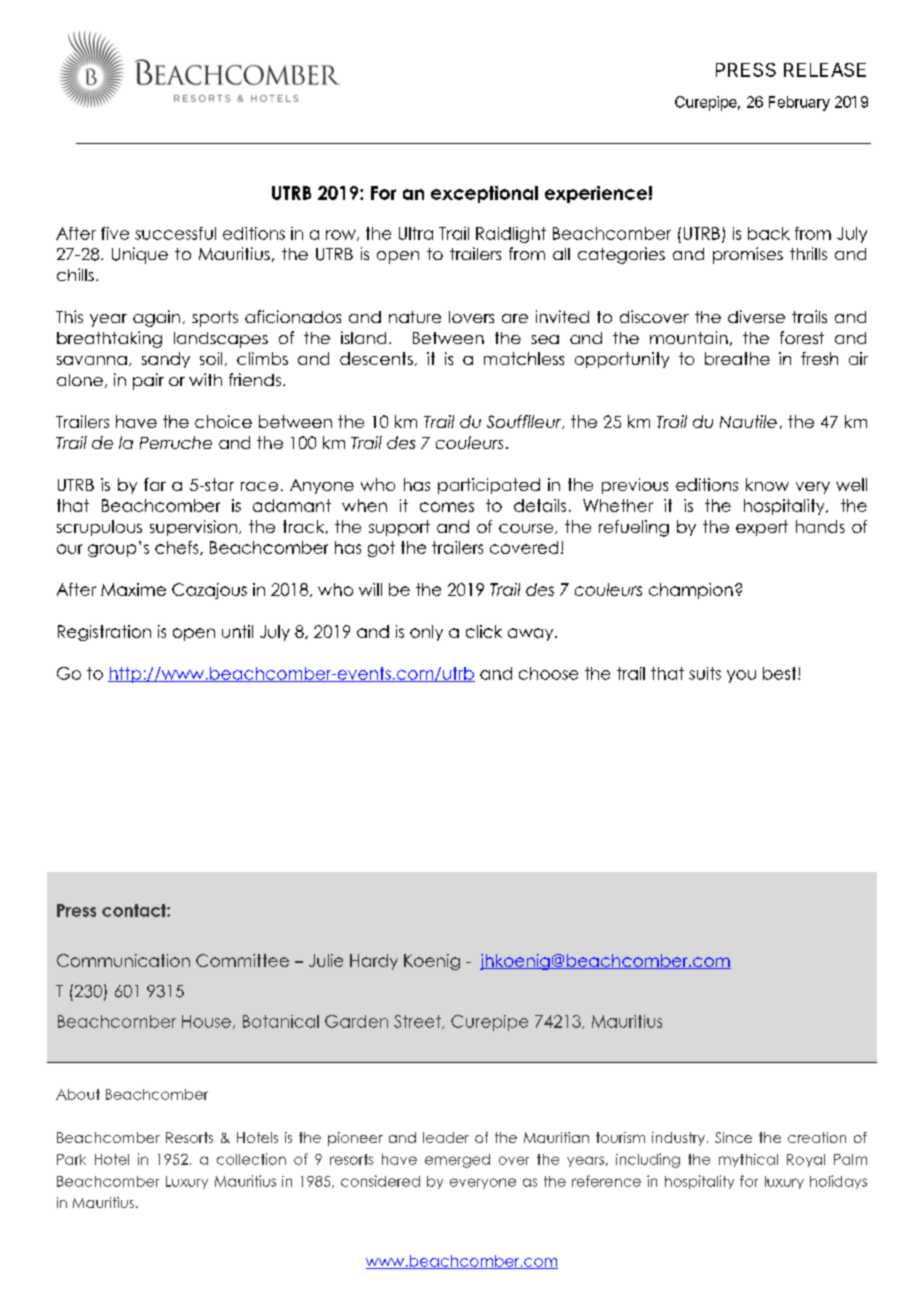 This image has width=924, height=1308. What do you see at coordinates (781, 673) in the image?
I see `best` at bounding box center [781, 673].
